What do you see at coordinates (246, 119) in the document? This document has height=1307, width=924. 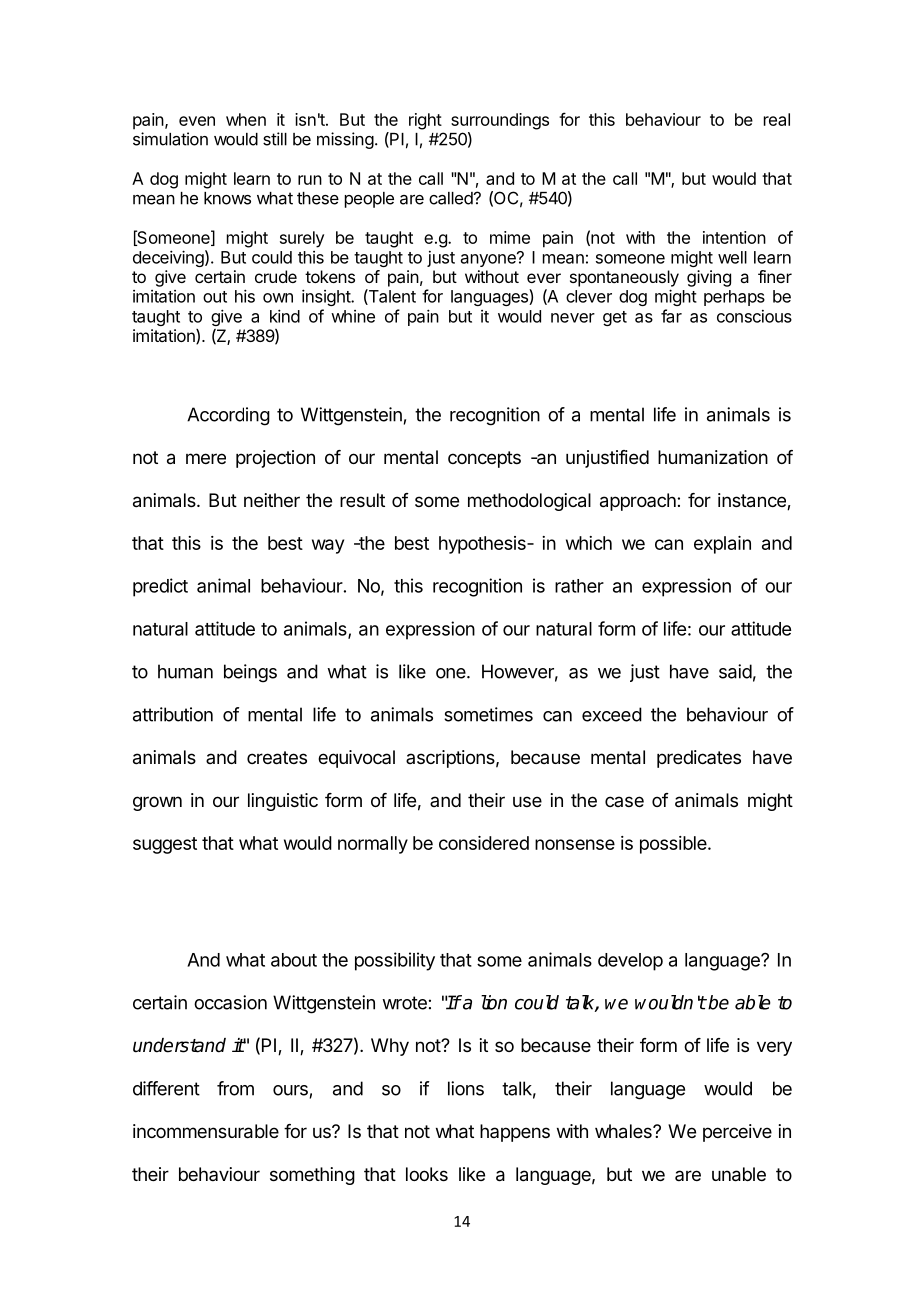 I see `when` at bounding box center [246, 119].
